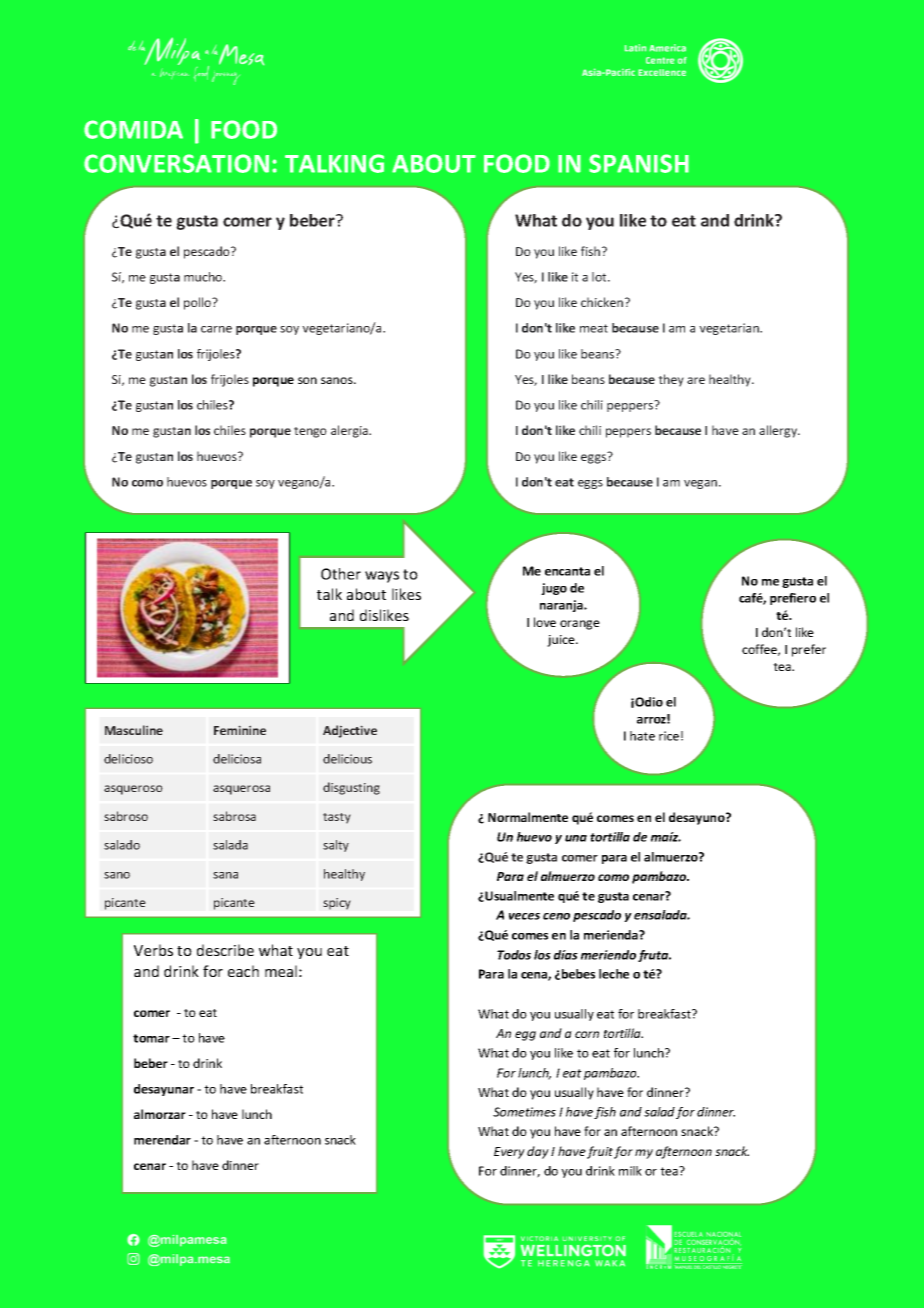 This document has width=924, height=1308. What do you see at coordinates (176, 163) in the document?
I see `CONVERSATION` at bounding box center [176, 163].
